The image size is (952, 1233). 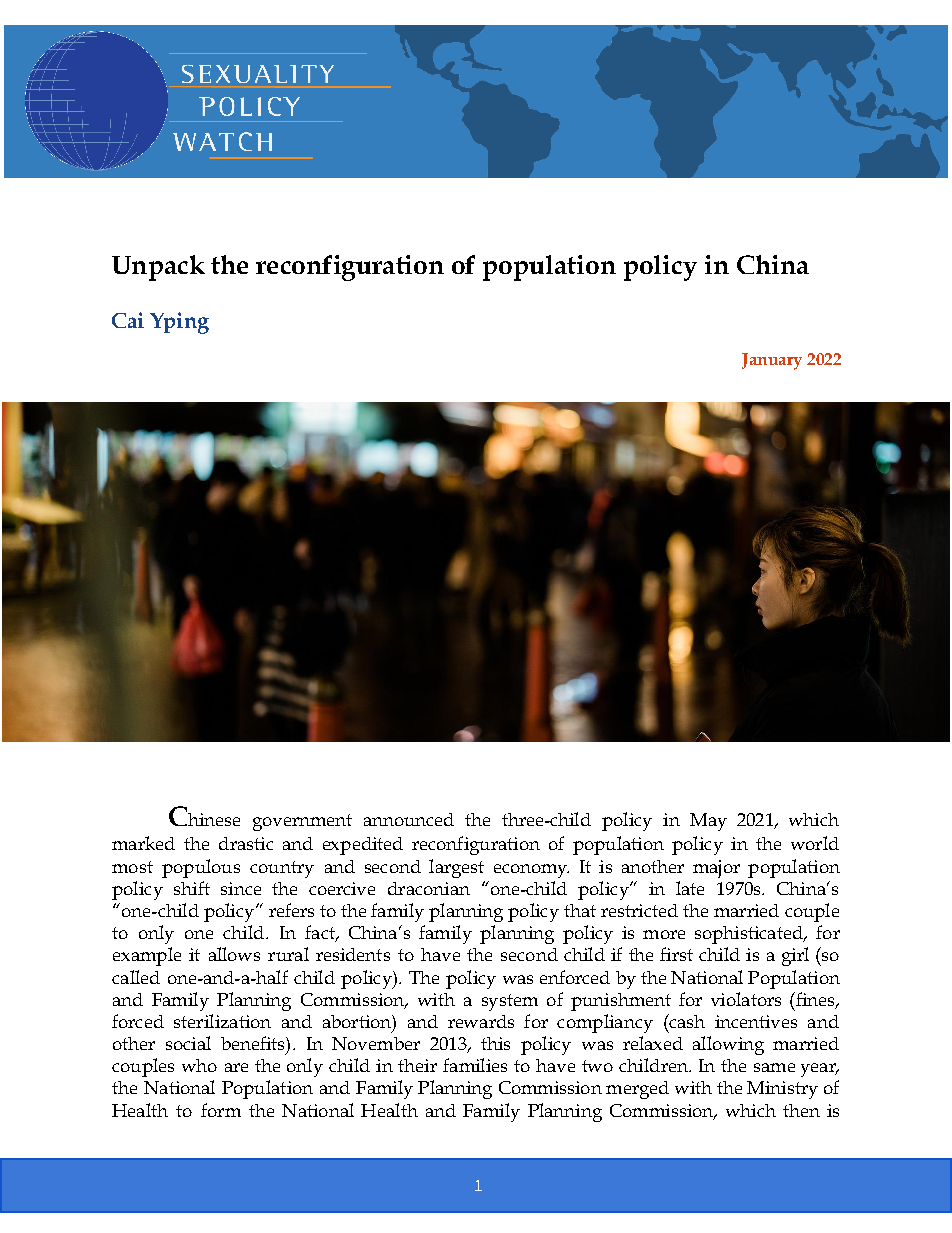 What do you see at coordinates (716, 869) in the screenshot?
I see `major` at bounding box center [716, 869].
